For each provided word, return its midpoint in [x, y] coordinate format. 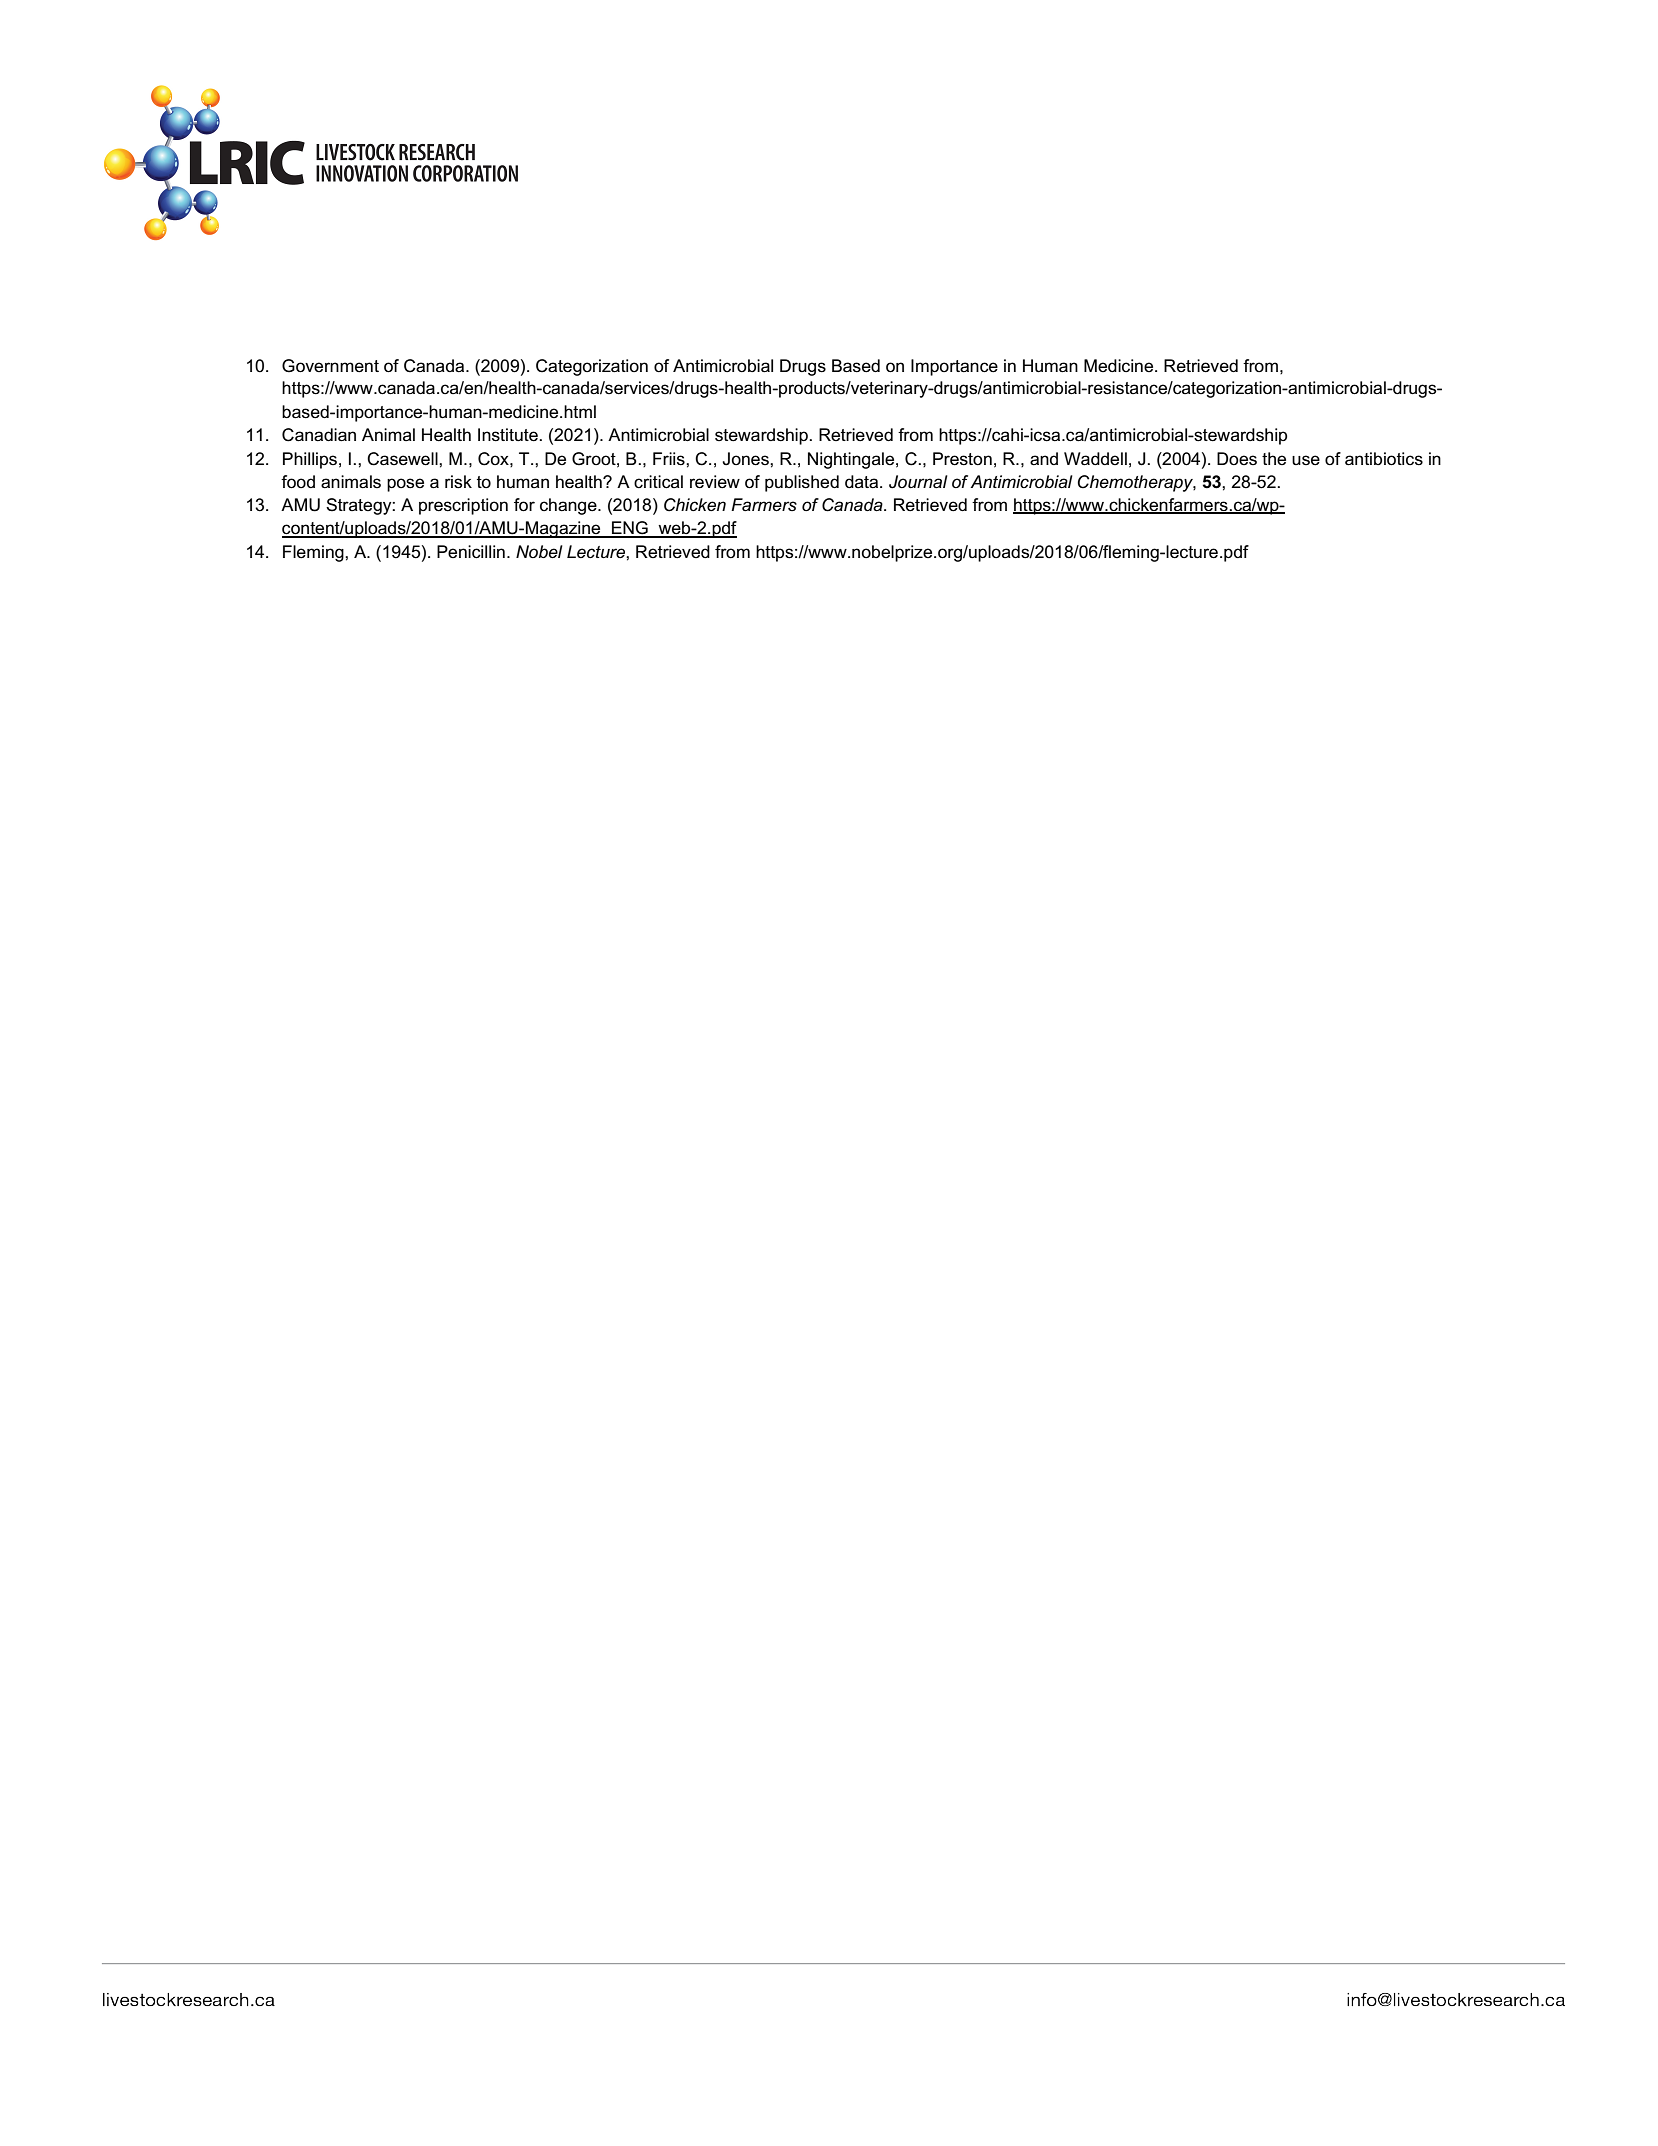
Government [330, 366]
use [1306, 460]
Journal [918, 482]
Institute [509, 435]
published [802, 483]
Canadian [319, 435]
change [569, 506]
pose [405, 485]
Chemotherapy [1137, 483]
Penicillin [471, 552]
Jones [746, 459]
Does [1237, 458]
